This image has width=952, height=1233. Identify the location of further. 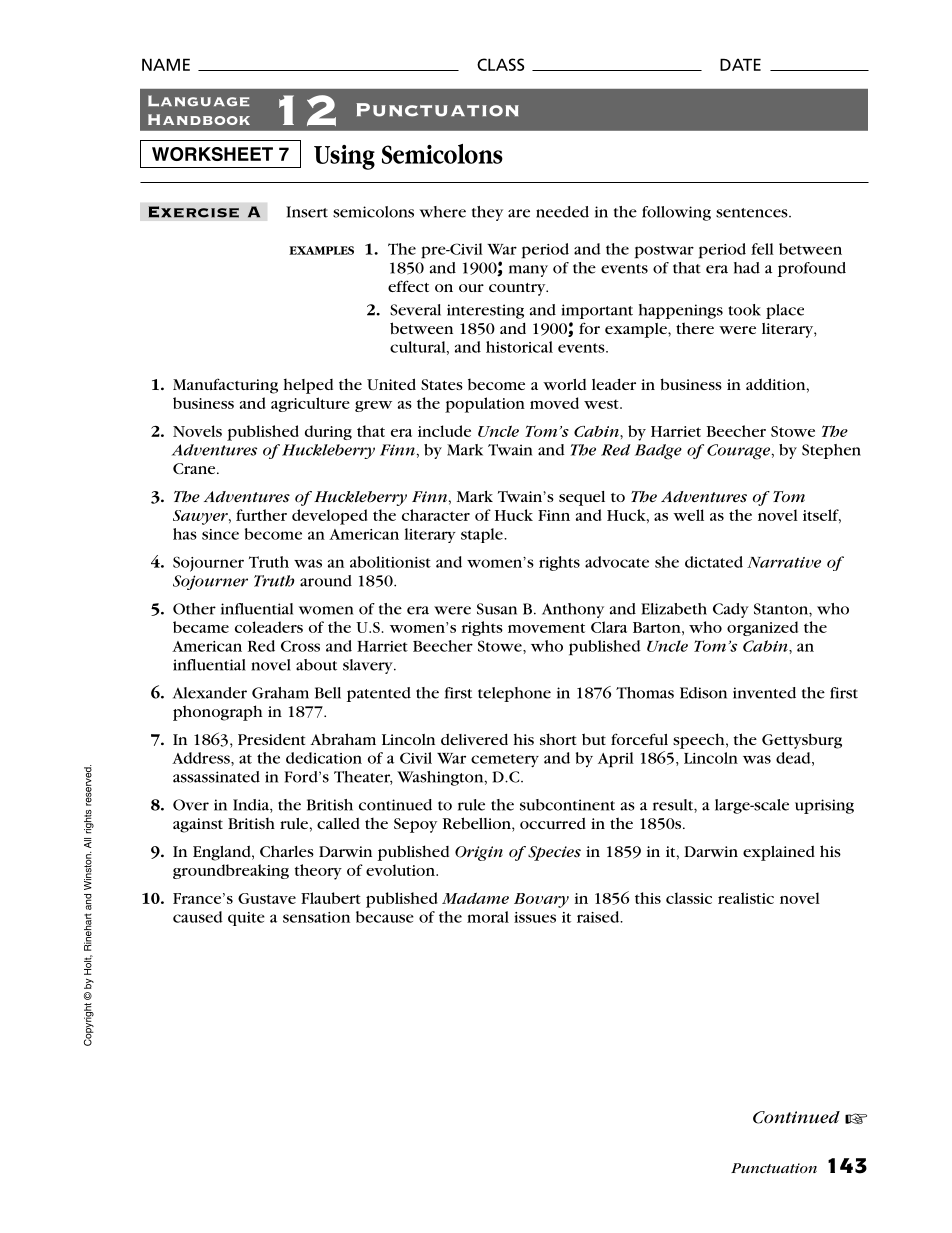
(261, 515).
